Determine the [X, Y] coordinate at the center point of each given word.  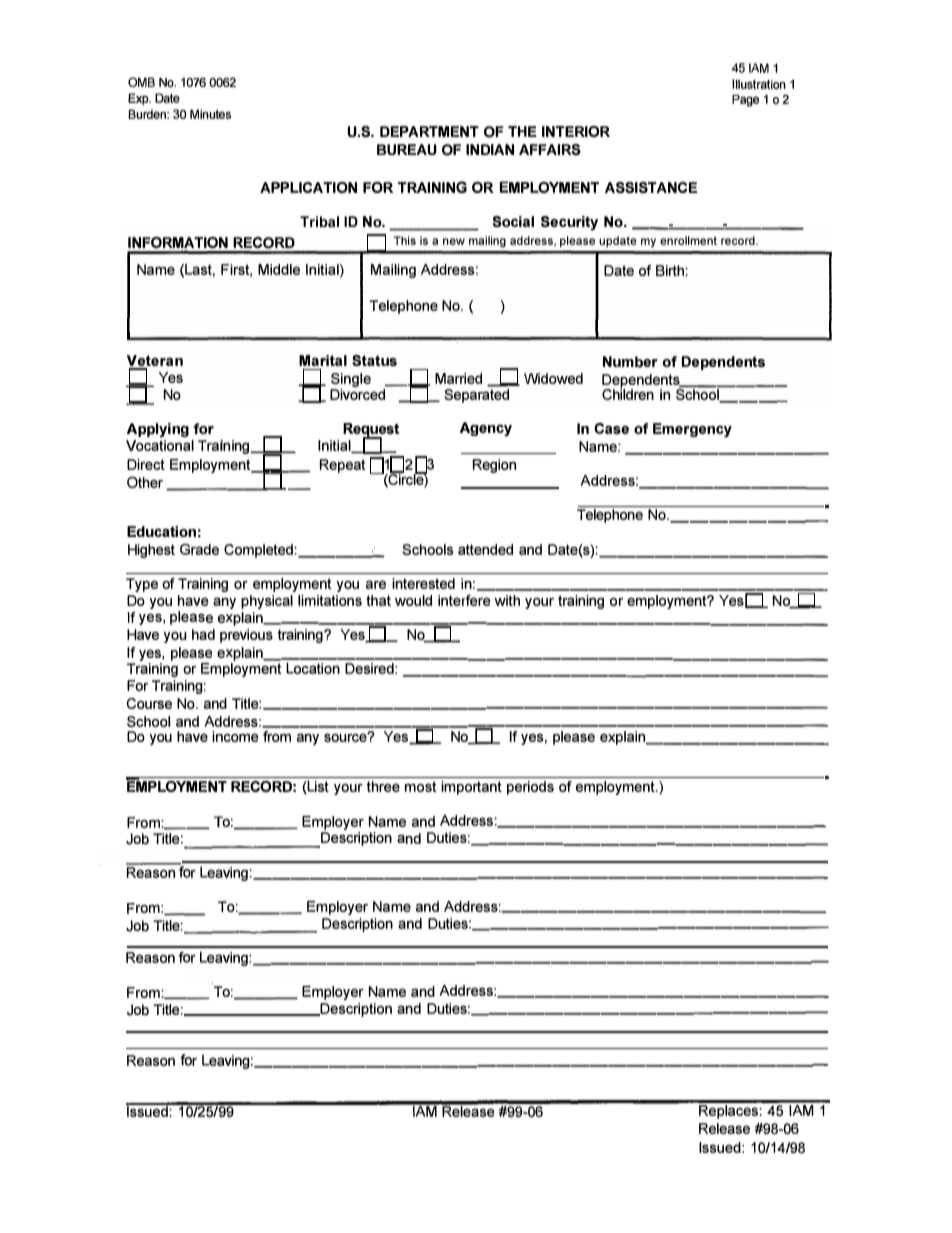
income [235, 736]
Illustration [759, 84]
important [471, 788]
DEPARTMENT [429, 131]
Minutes [210, 114]
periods [530, 788]
